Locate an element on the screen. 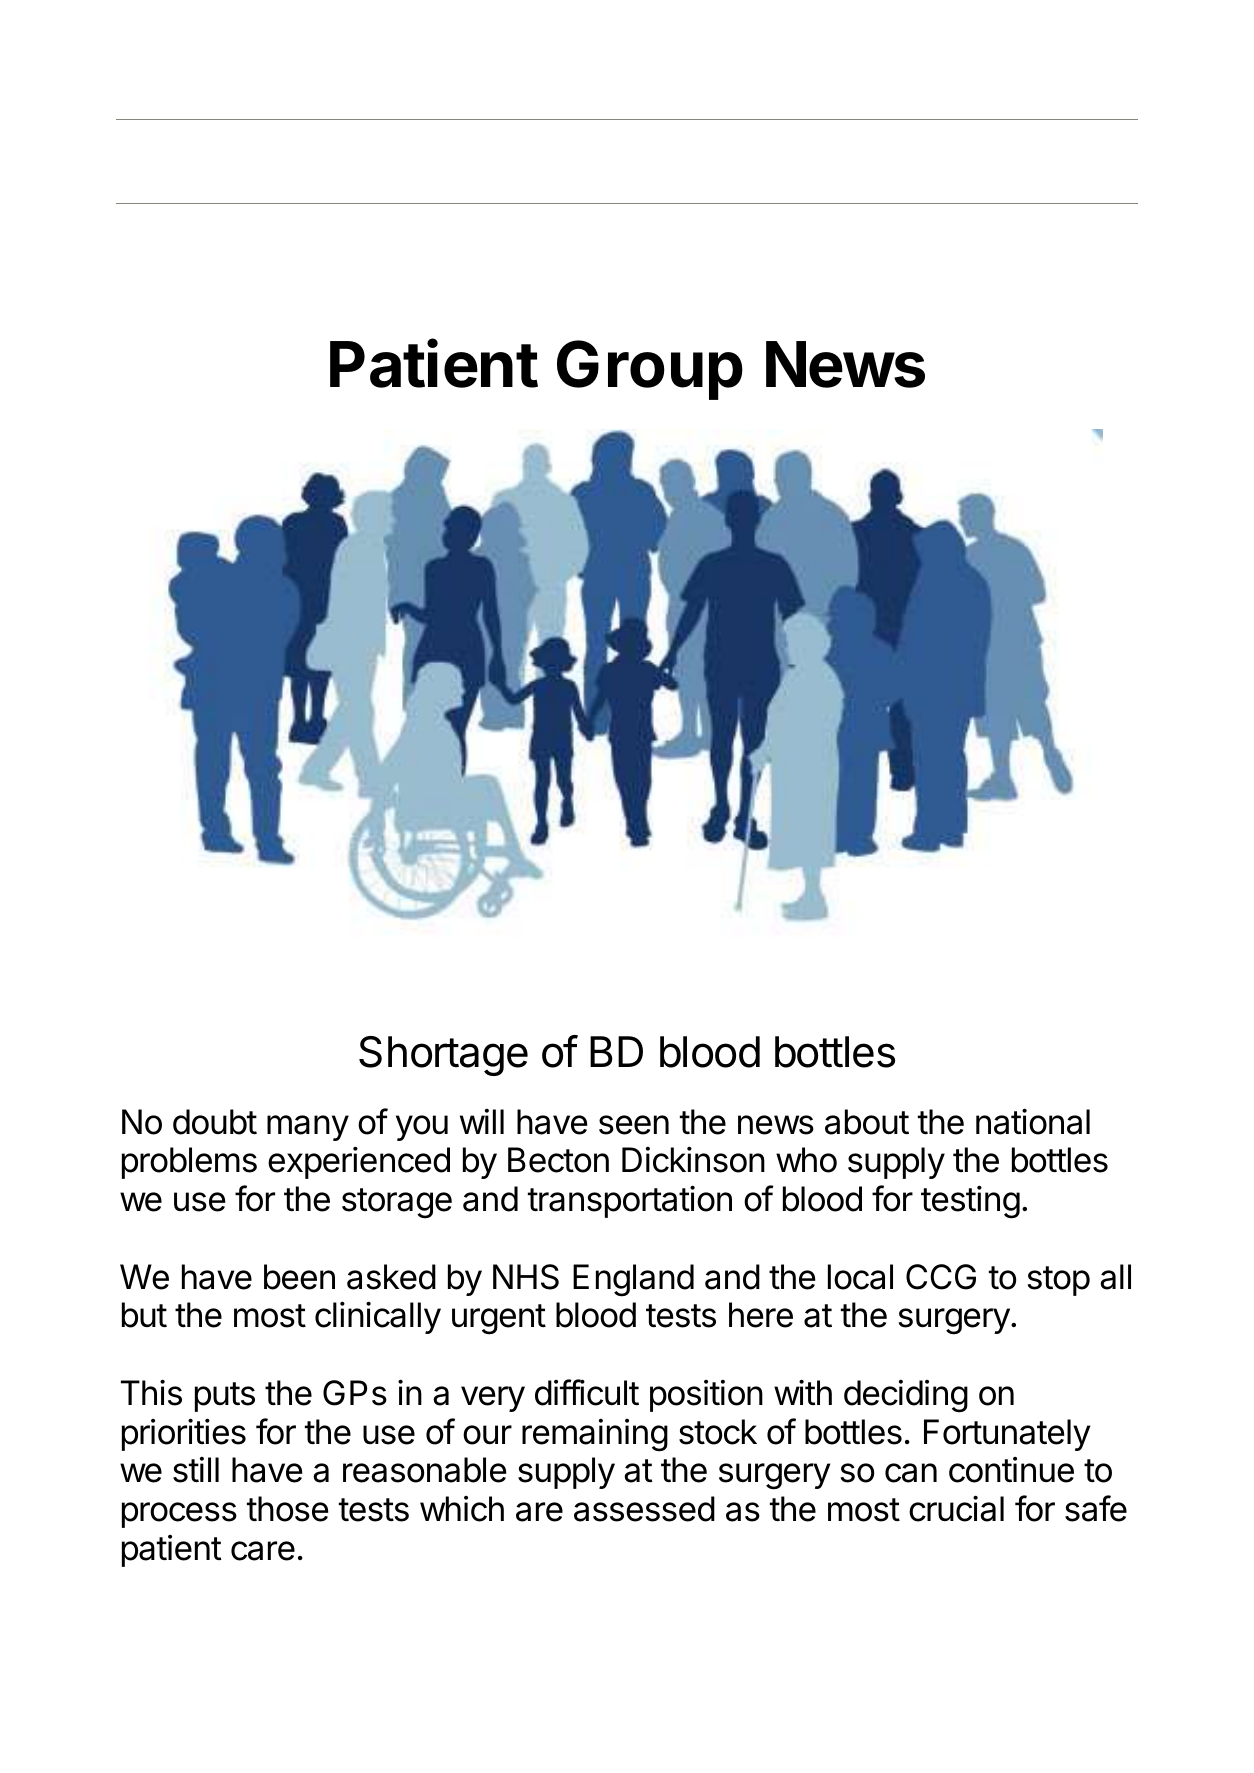  Shortage is located at coordinates (443, 1056).
